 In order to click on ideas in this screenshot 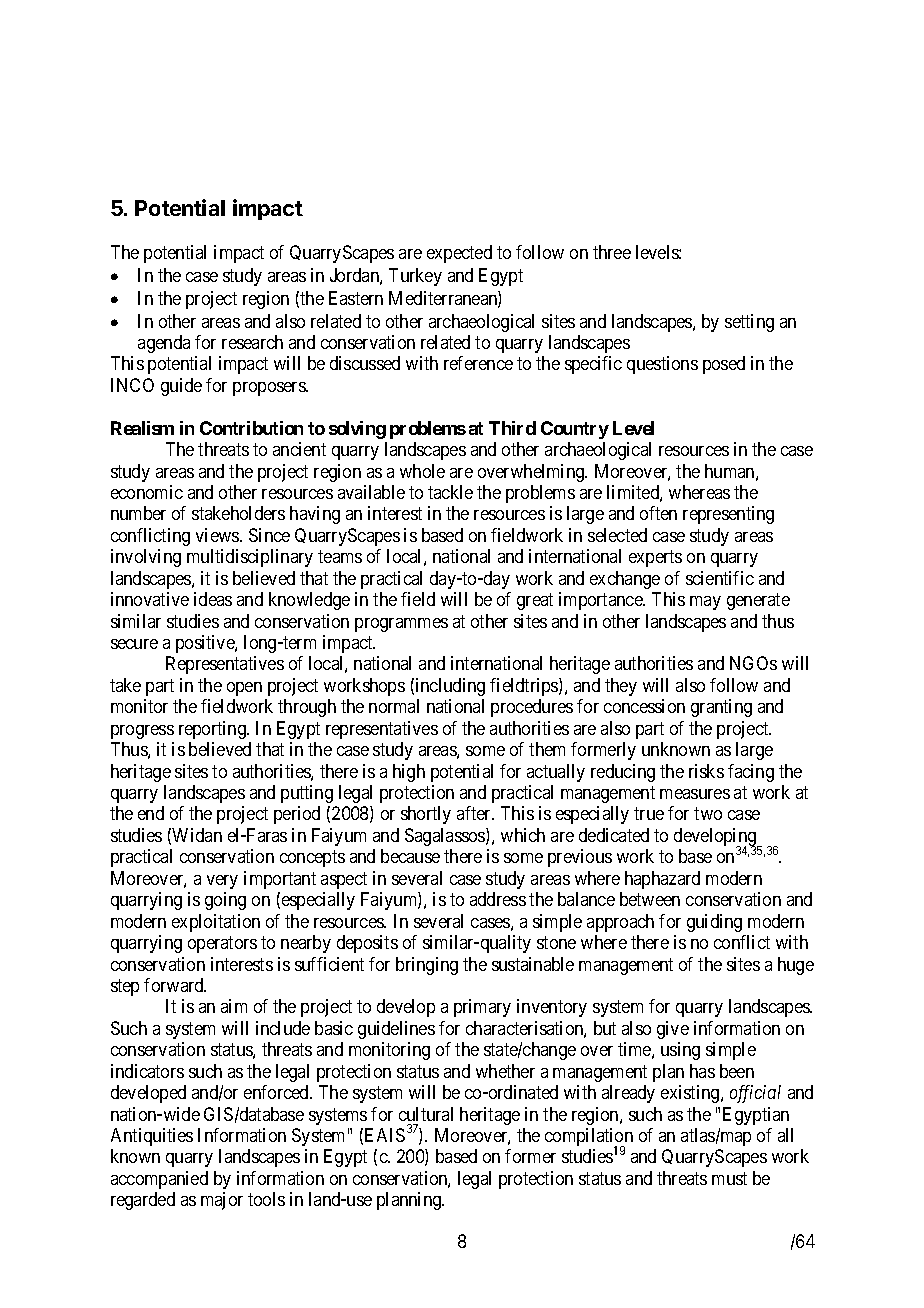, I will do `click(213, 599)`.
